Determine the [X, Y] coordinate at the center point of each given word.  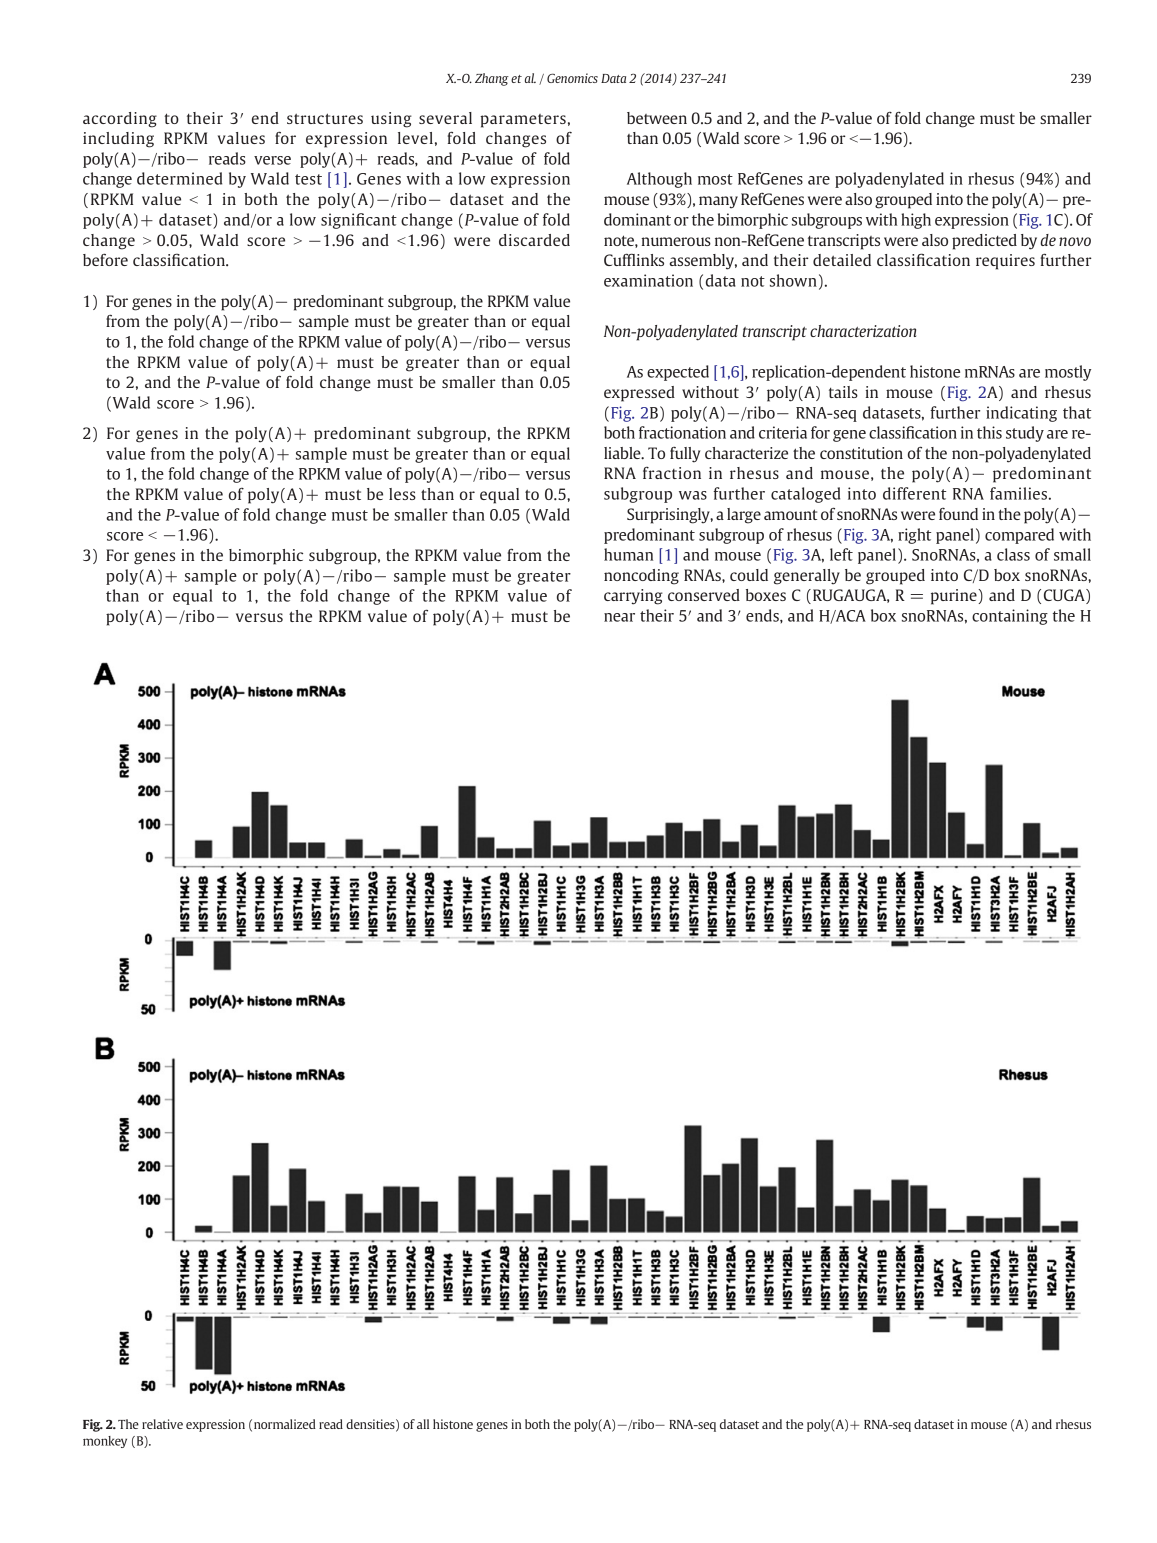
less [402, 494]
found [958, 514]
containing [1010, 617]
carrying [633, 597]
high [916, 221]
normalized [285, 1424]
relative [162, 1424]
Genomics [572, 78]
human [628, 554]
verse [272, 160]
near [619, 617]
